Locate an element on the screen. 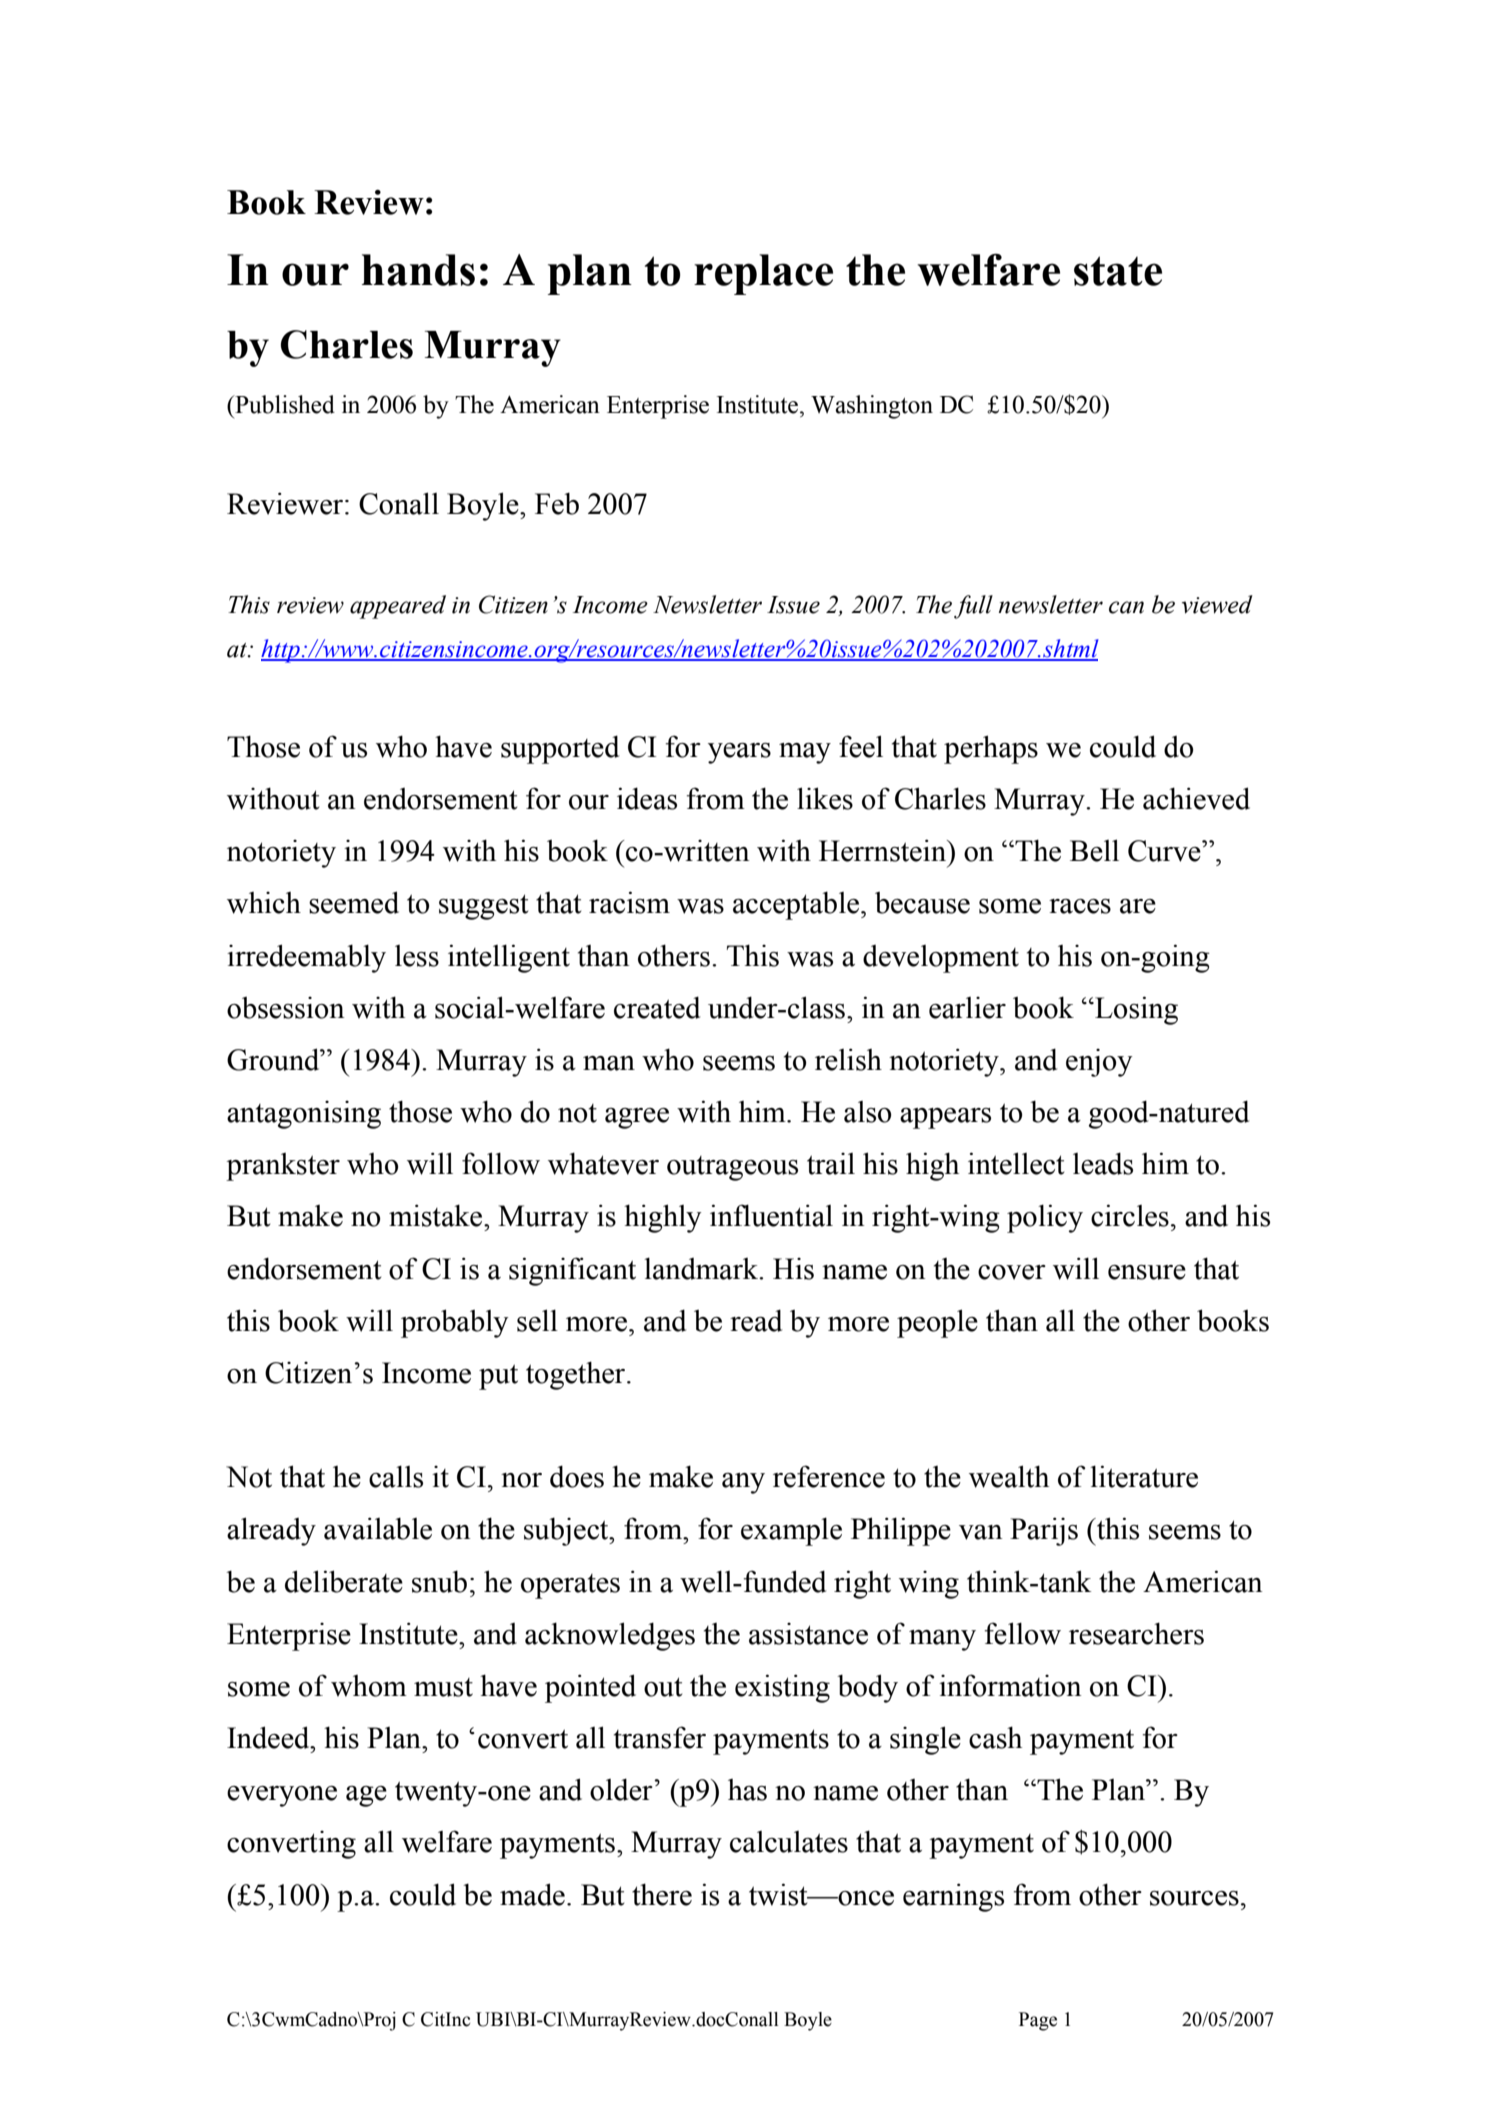 Image resolution: width=1500 pixels, height=2122 pixels. perhaps is located at coordinates (991, 749).
